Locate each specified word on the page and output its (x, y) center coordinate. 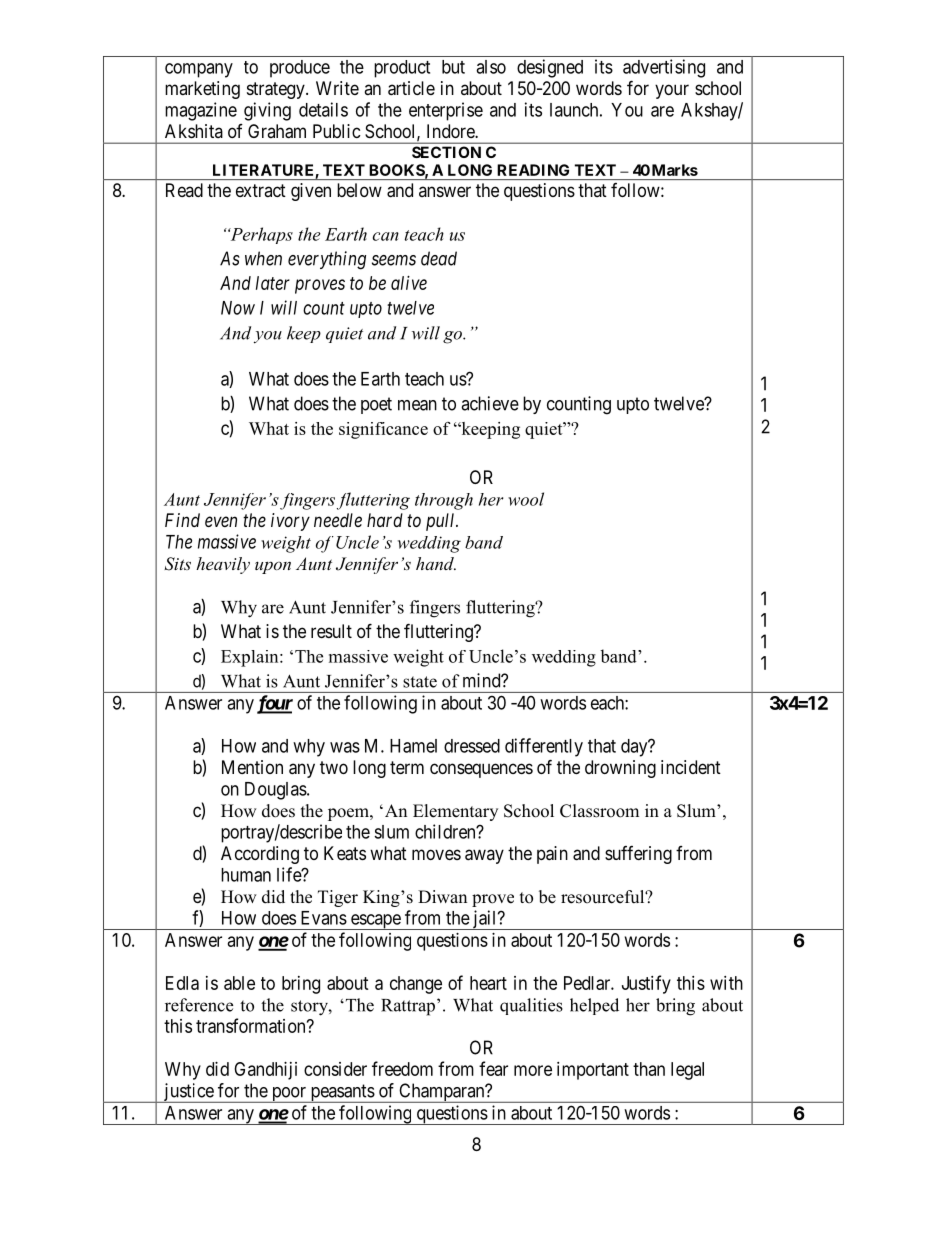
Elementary (455, 812)
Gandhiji (265, 1071)
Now (238, 308)
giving (267, 111)
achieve (490, 403)
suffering (638, 855)
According (260, 855)
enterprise (446, 111)
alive (409, 283)
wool (526, 499)
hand (436, 563)
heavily (223, 565)
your (672, 91)
